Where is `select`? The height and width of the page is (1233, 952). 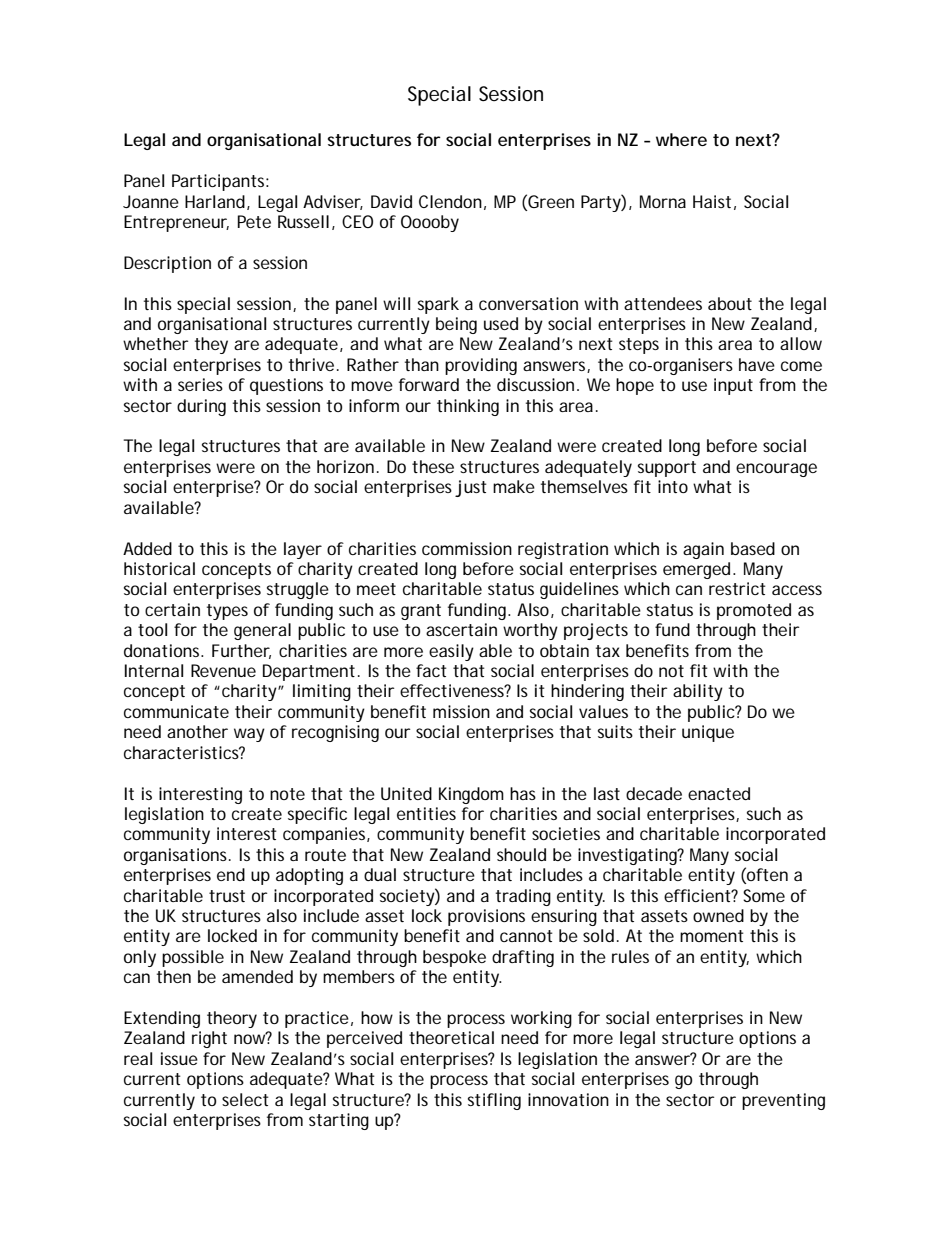
select is located at coordinates (245, 1099).
